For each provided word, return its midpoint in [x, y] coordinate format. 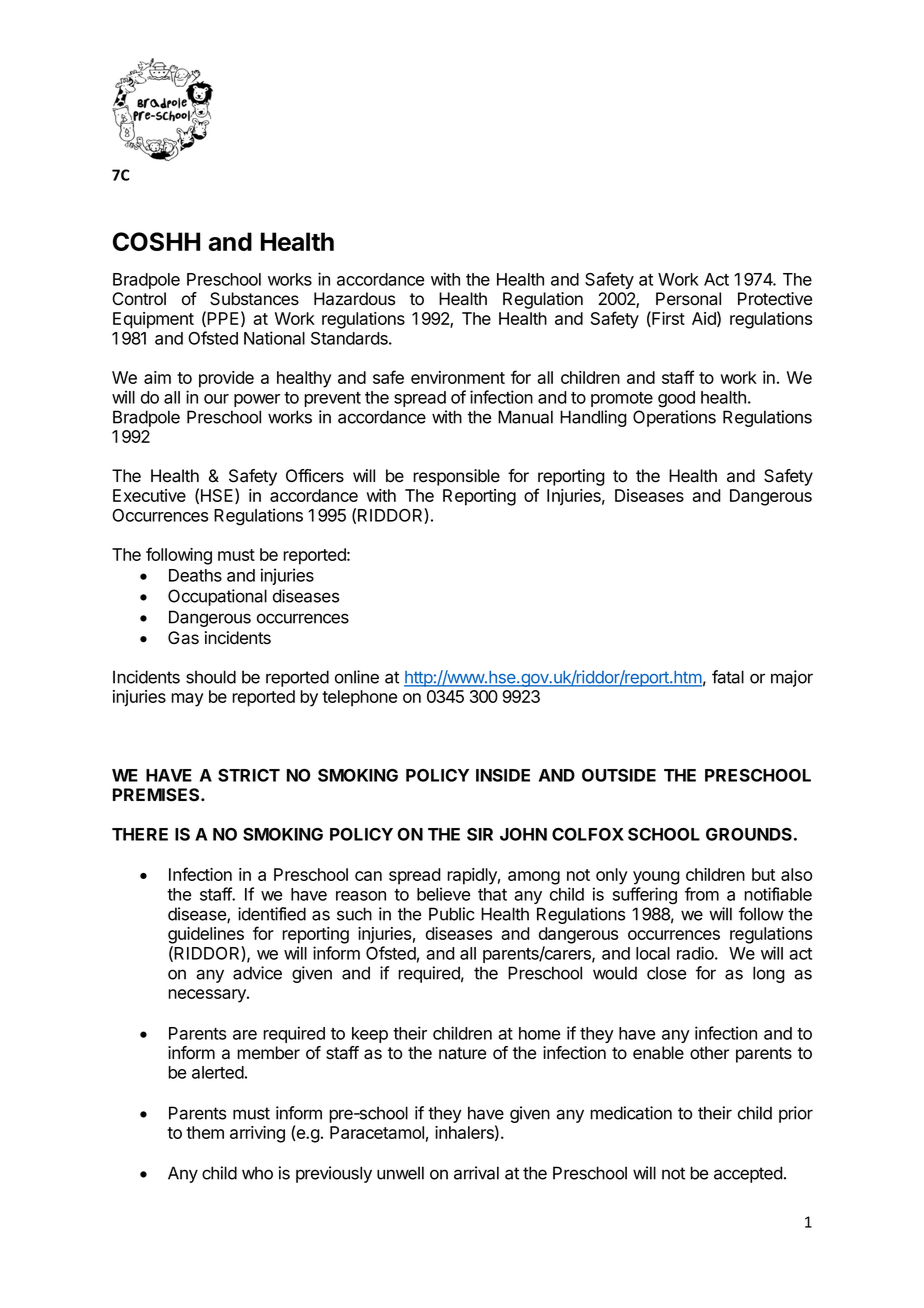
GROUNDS [749, 834]
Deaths [195, 575]
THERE [140, 834]
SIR [480, 834]
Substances [254, 299]
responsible [456, 477]
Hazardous [354, 299]
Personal [688, 299]
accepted [748, 1174]
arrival [476, 1173]
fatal [728, 677]
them [205, 1132]
